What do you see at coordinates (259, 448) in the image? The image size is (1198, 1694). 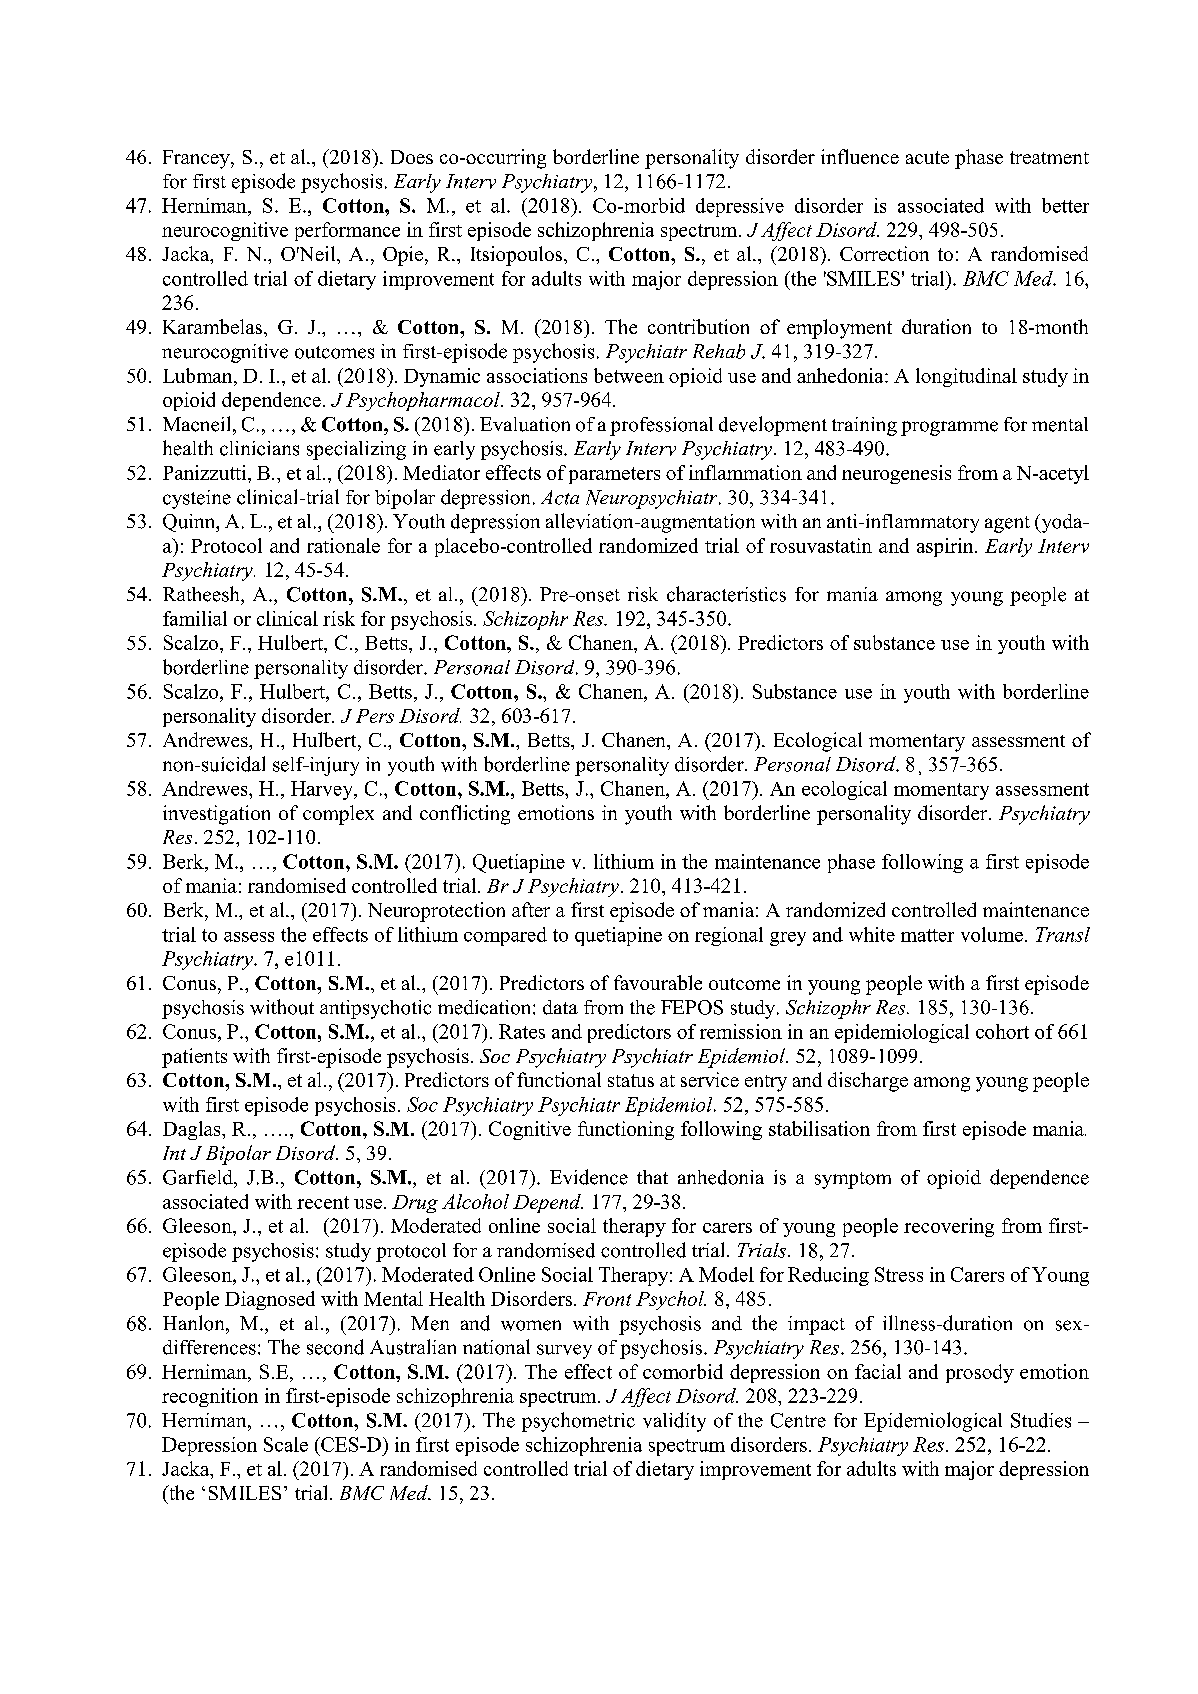 I see `clinicians` at bounding box center [259, 448].
